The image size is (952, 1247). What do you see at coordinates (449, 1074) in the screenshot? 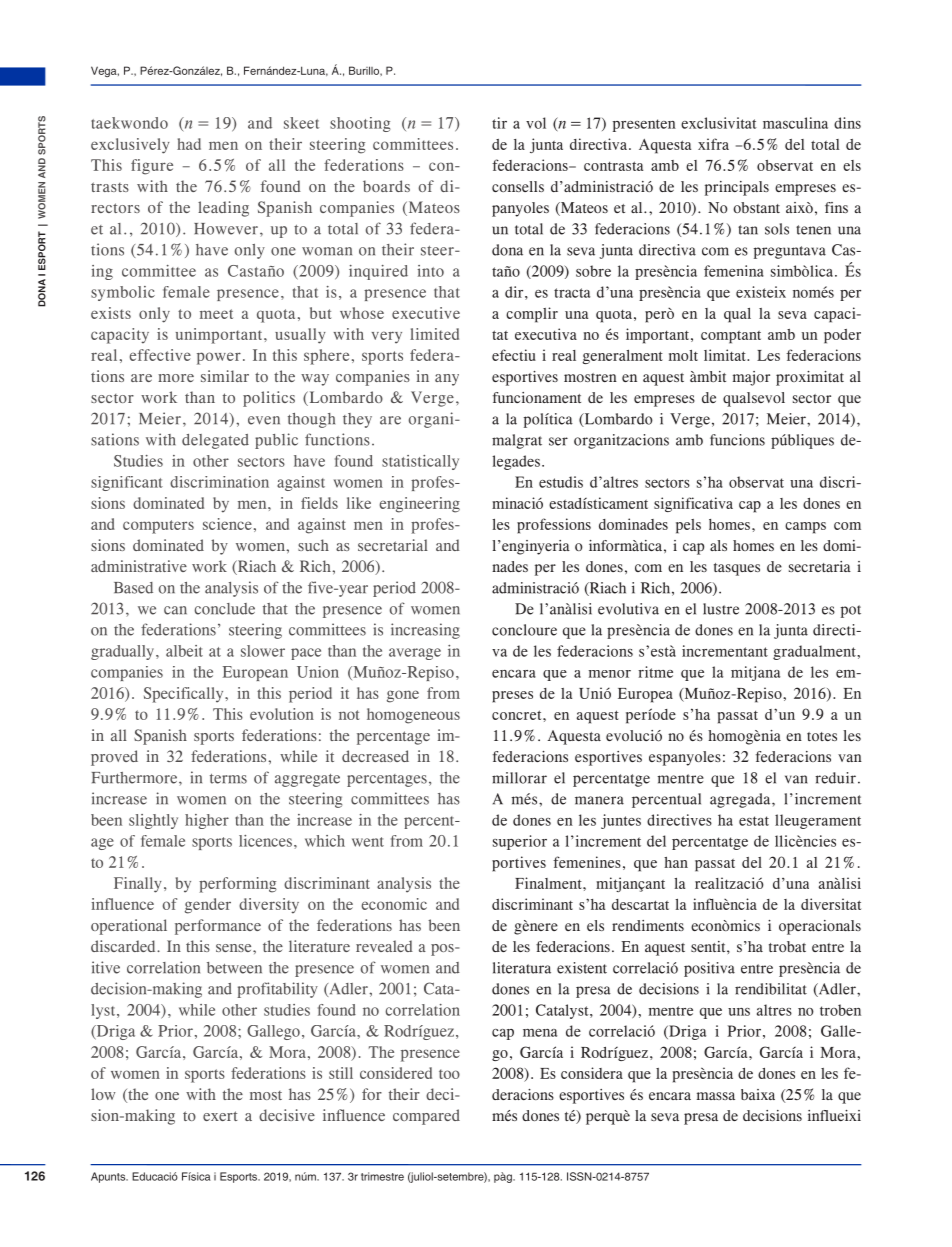
I see `too` at bounding box center [449, 1074].
